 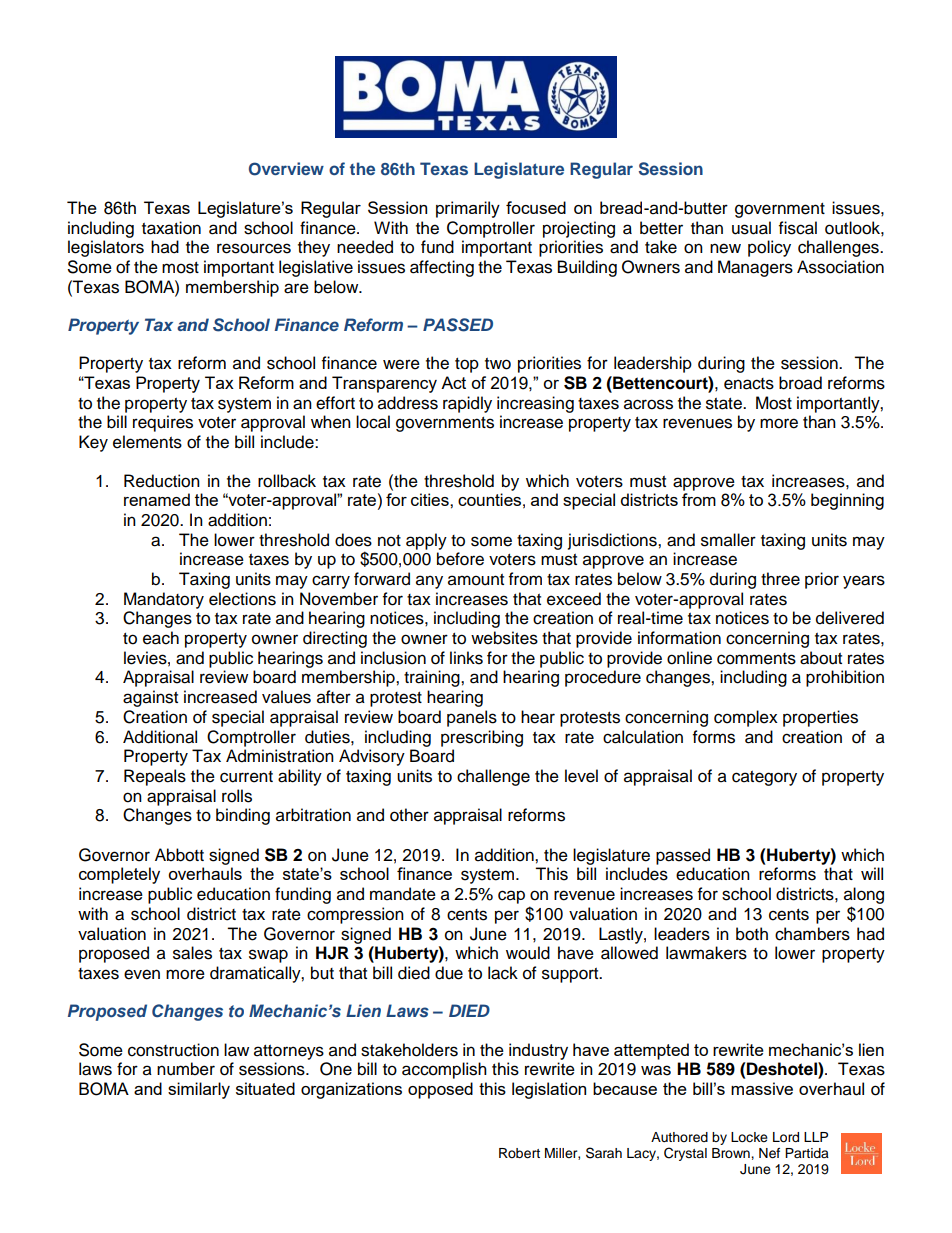 What do you see at coordinates (199, 1090) in the document?
I see `similarly` at bounding box center [199, 1090].
